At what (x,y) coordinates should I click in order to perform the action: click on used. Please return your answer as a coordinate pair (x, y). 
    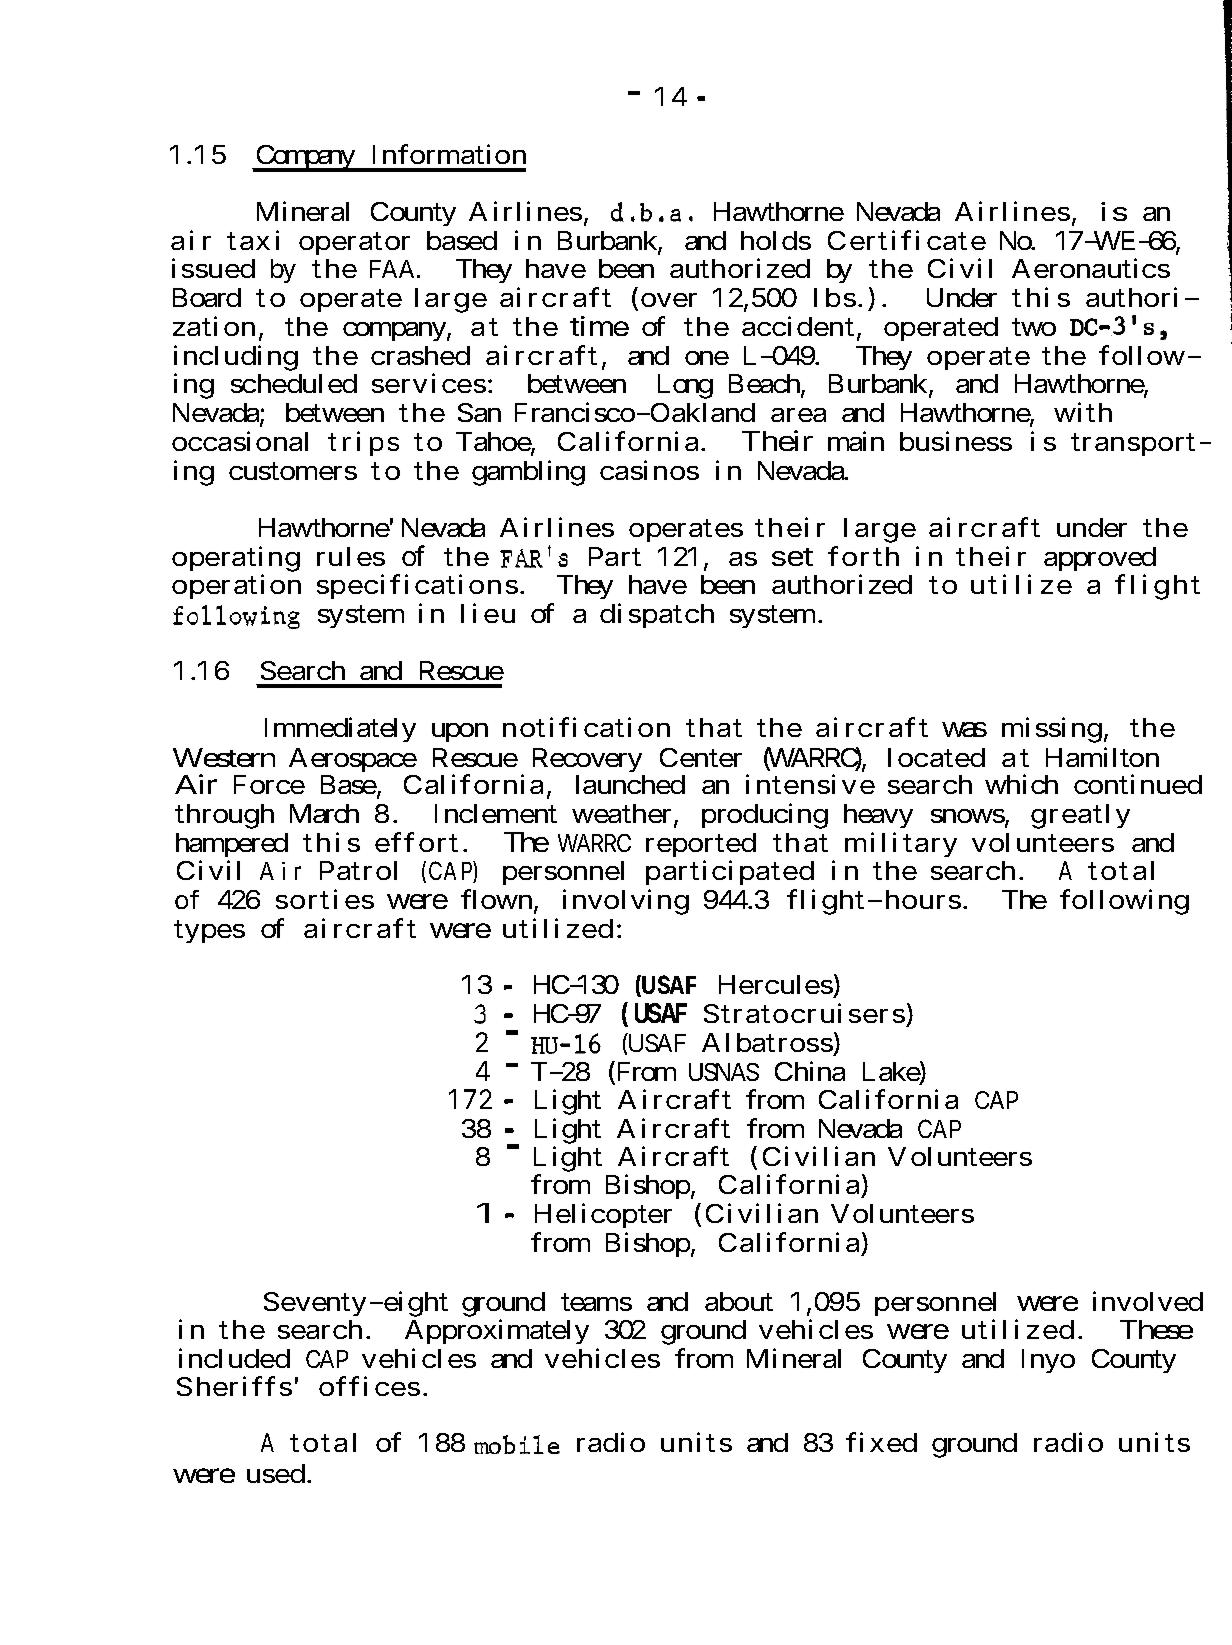
    Looking at the image, I should click on (276, 1473).
